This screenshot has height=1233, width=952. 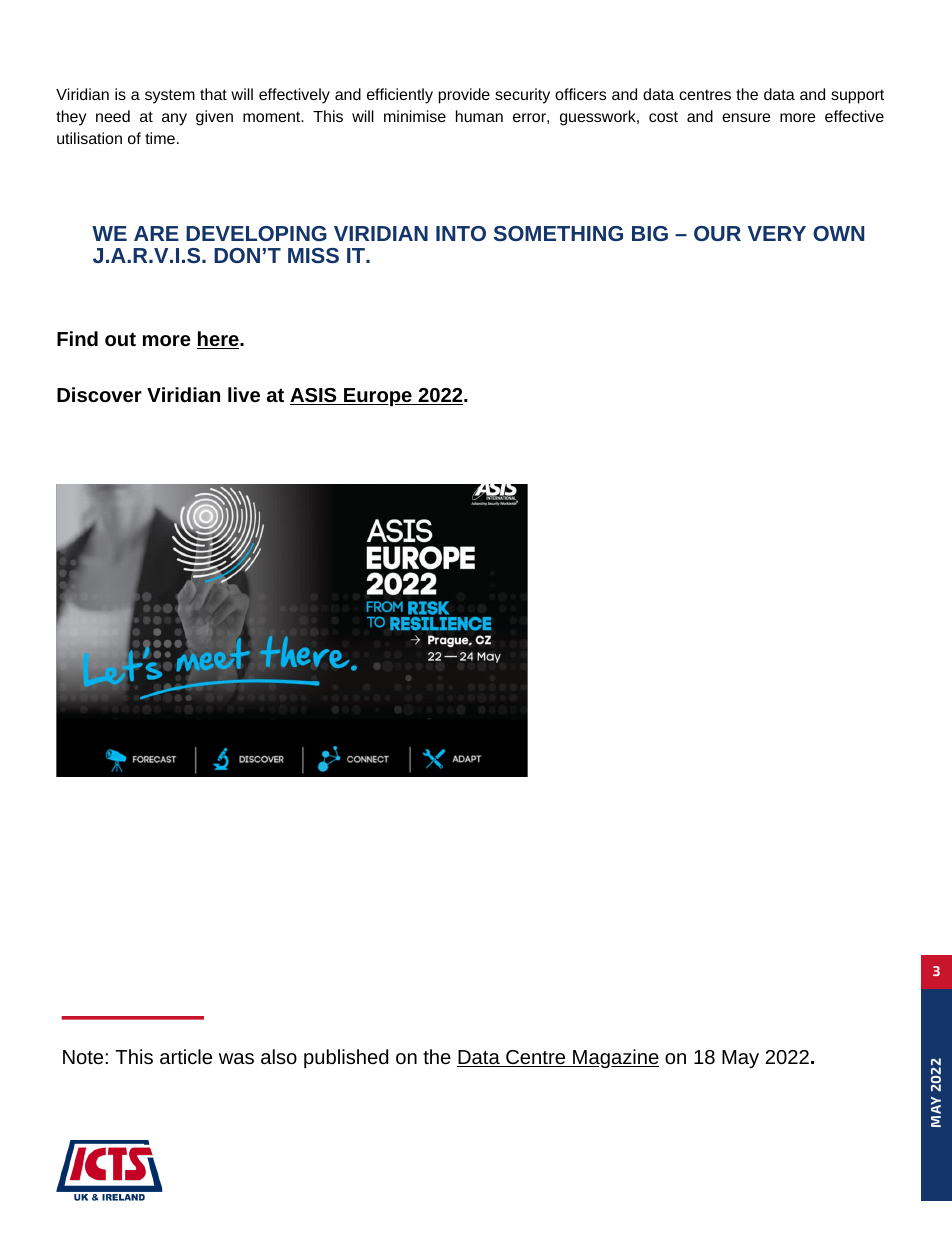 What do you see at coordinates (83, 1057) in the screenshot?
I see `Note` at bounding box center [83, 1057].
